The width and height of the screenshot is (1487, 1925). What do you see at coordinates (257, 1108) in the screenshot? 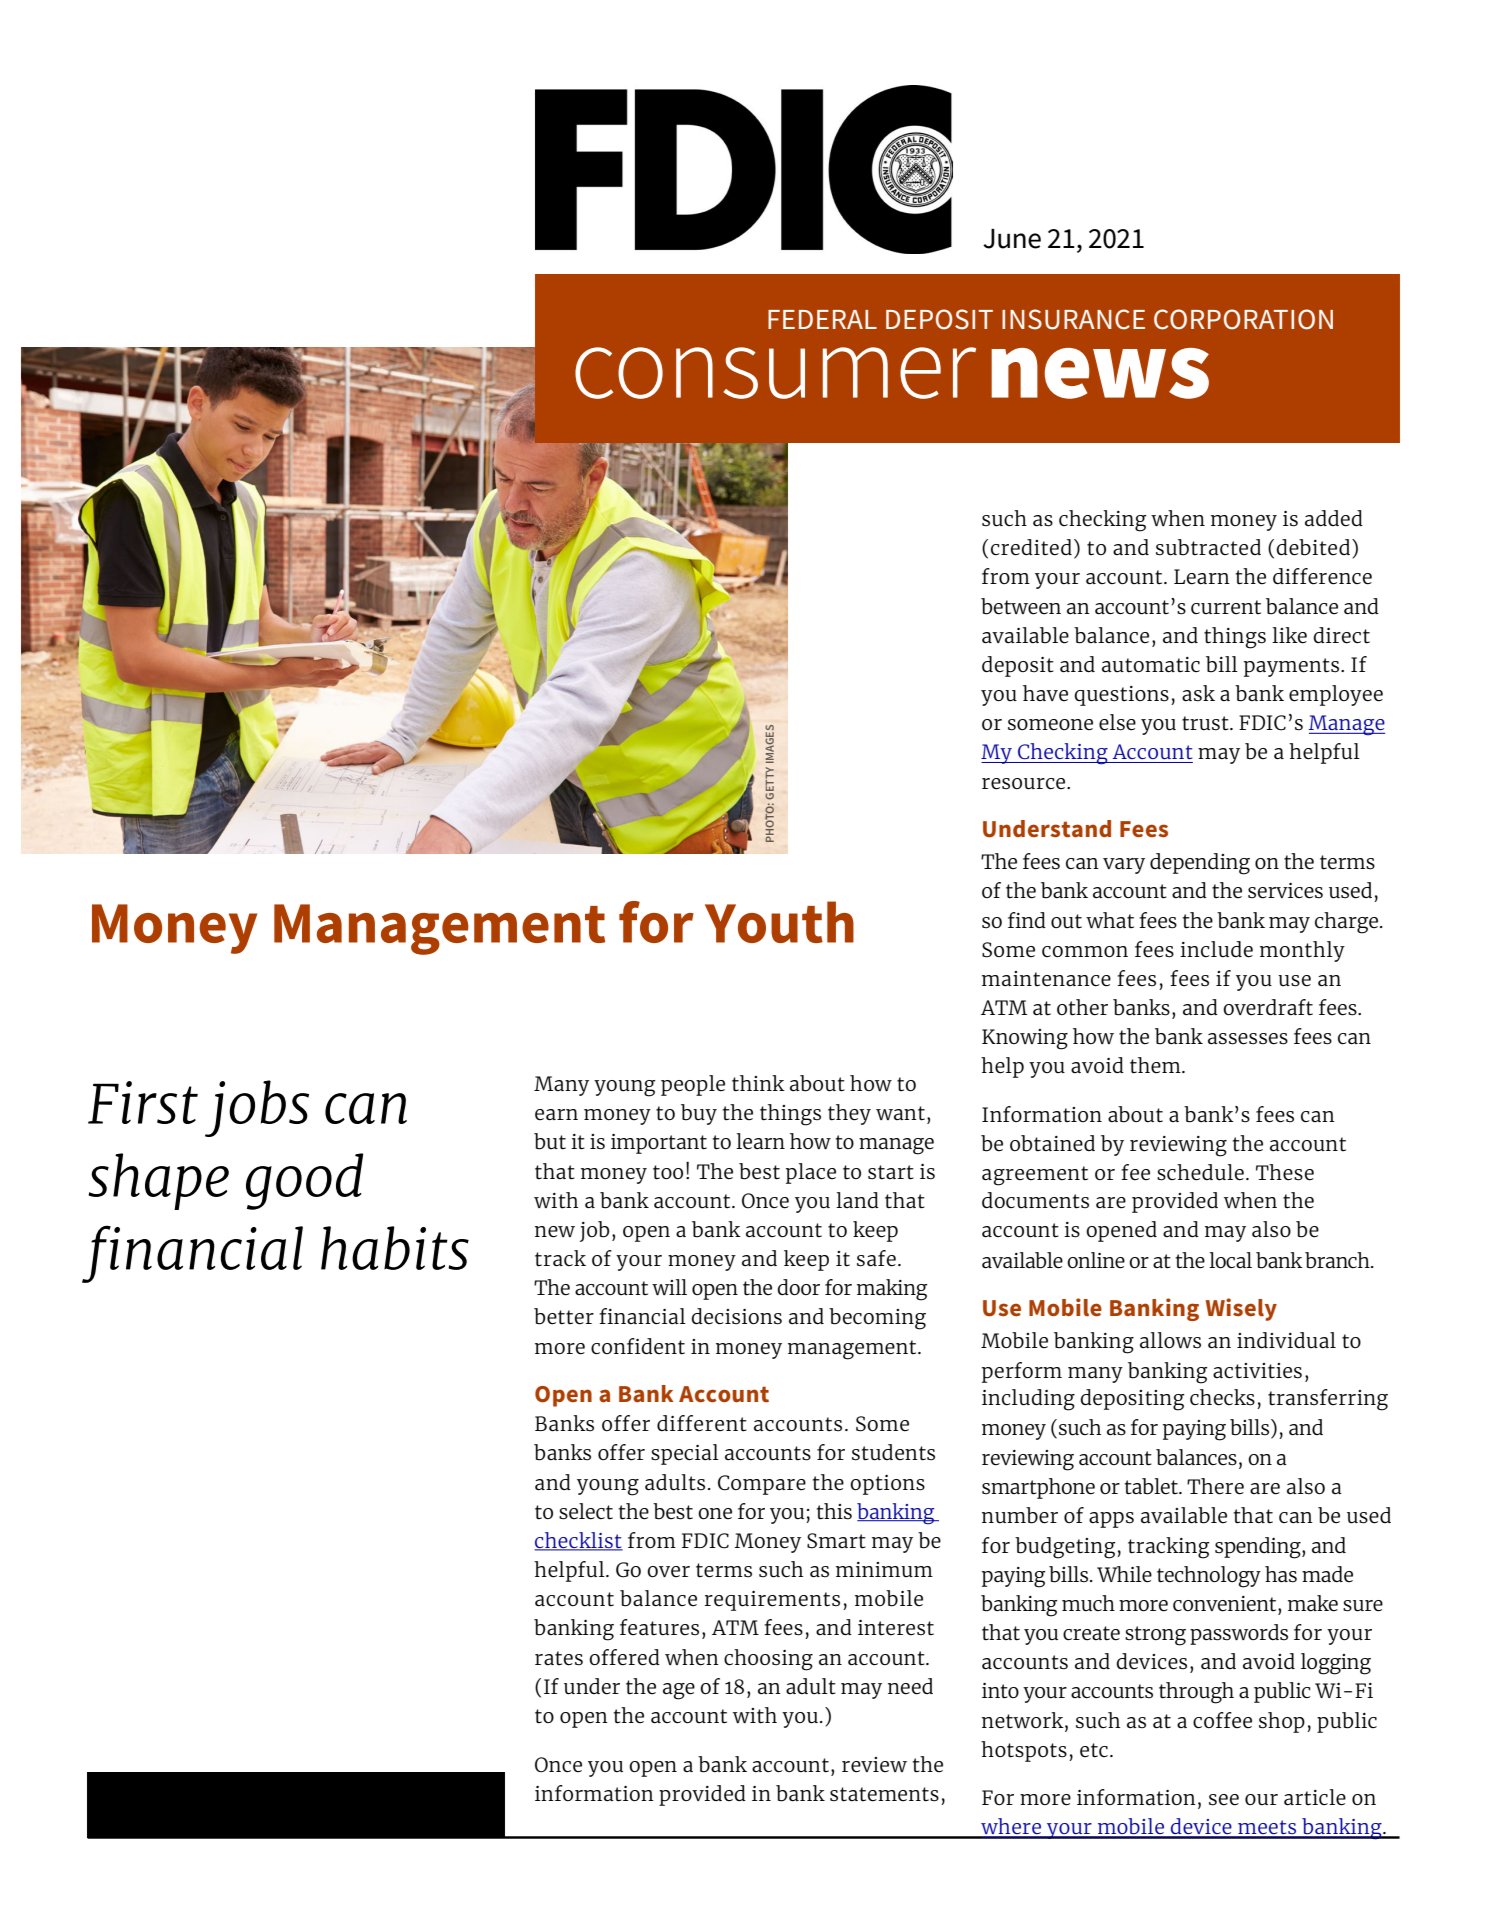
I see `jobs` at bounding box center [257, 1108].
